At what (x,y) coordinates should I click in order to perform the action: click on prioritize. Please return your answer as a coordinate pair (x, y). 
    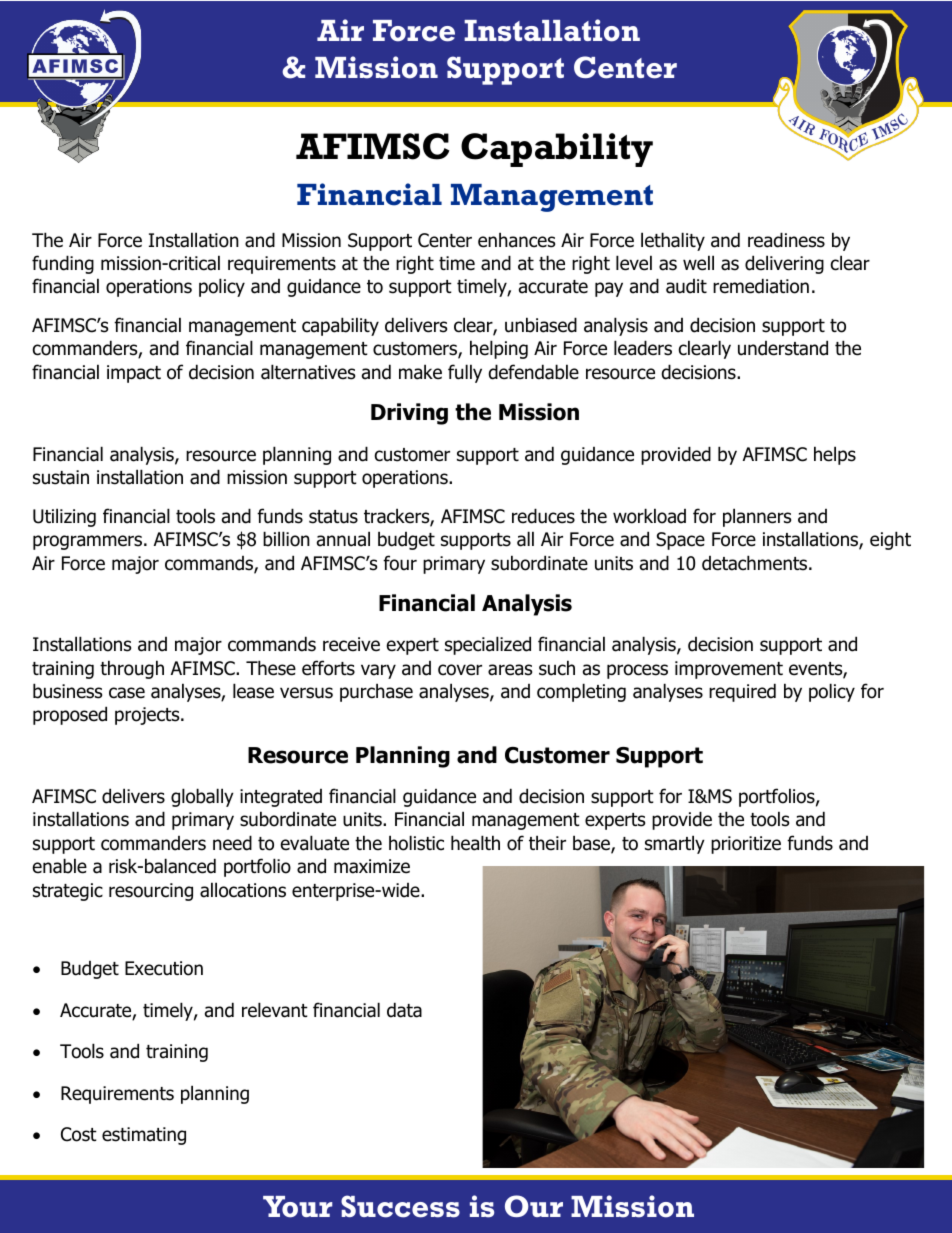
    Looking at the image, I should click on (746, 845).
